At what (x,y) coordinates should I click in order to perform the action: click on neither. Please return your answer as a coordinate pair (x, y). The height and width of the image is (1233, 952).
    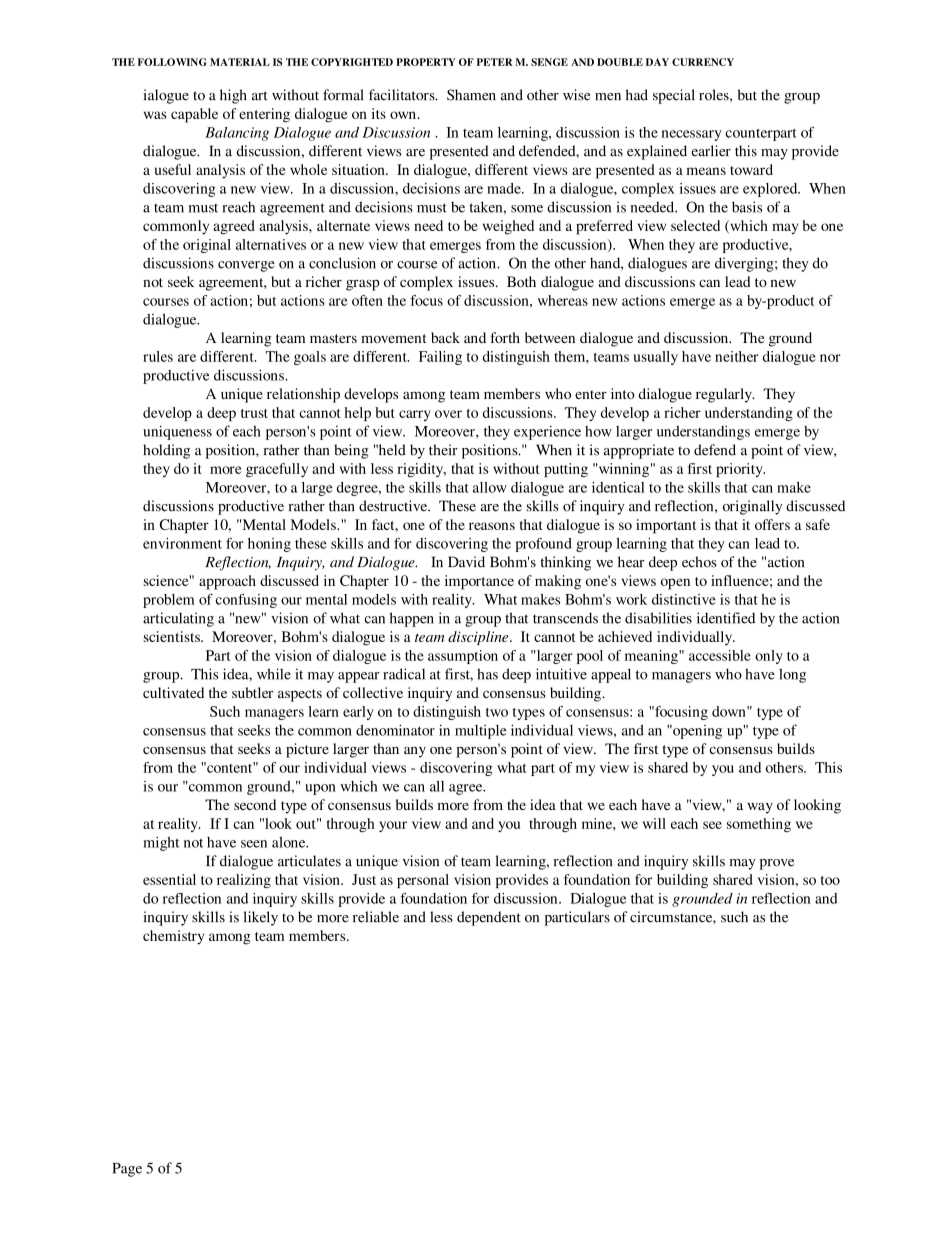
    Looking at the image, I should click on (736, 356).
